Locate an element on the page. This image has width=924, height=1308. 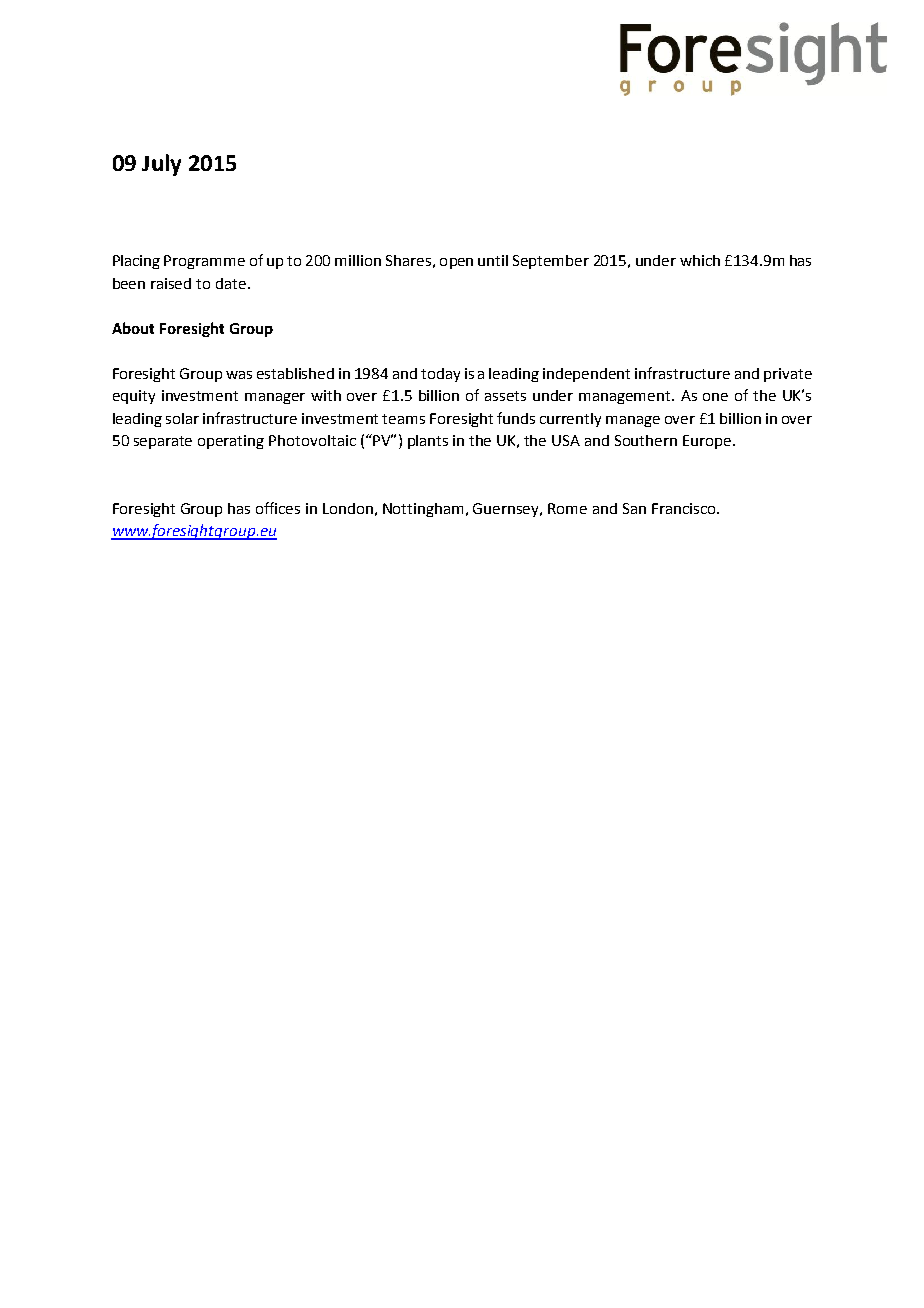
September is located at coordinates (551, 262).
